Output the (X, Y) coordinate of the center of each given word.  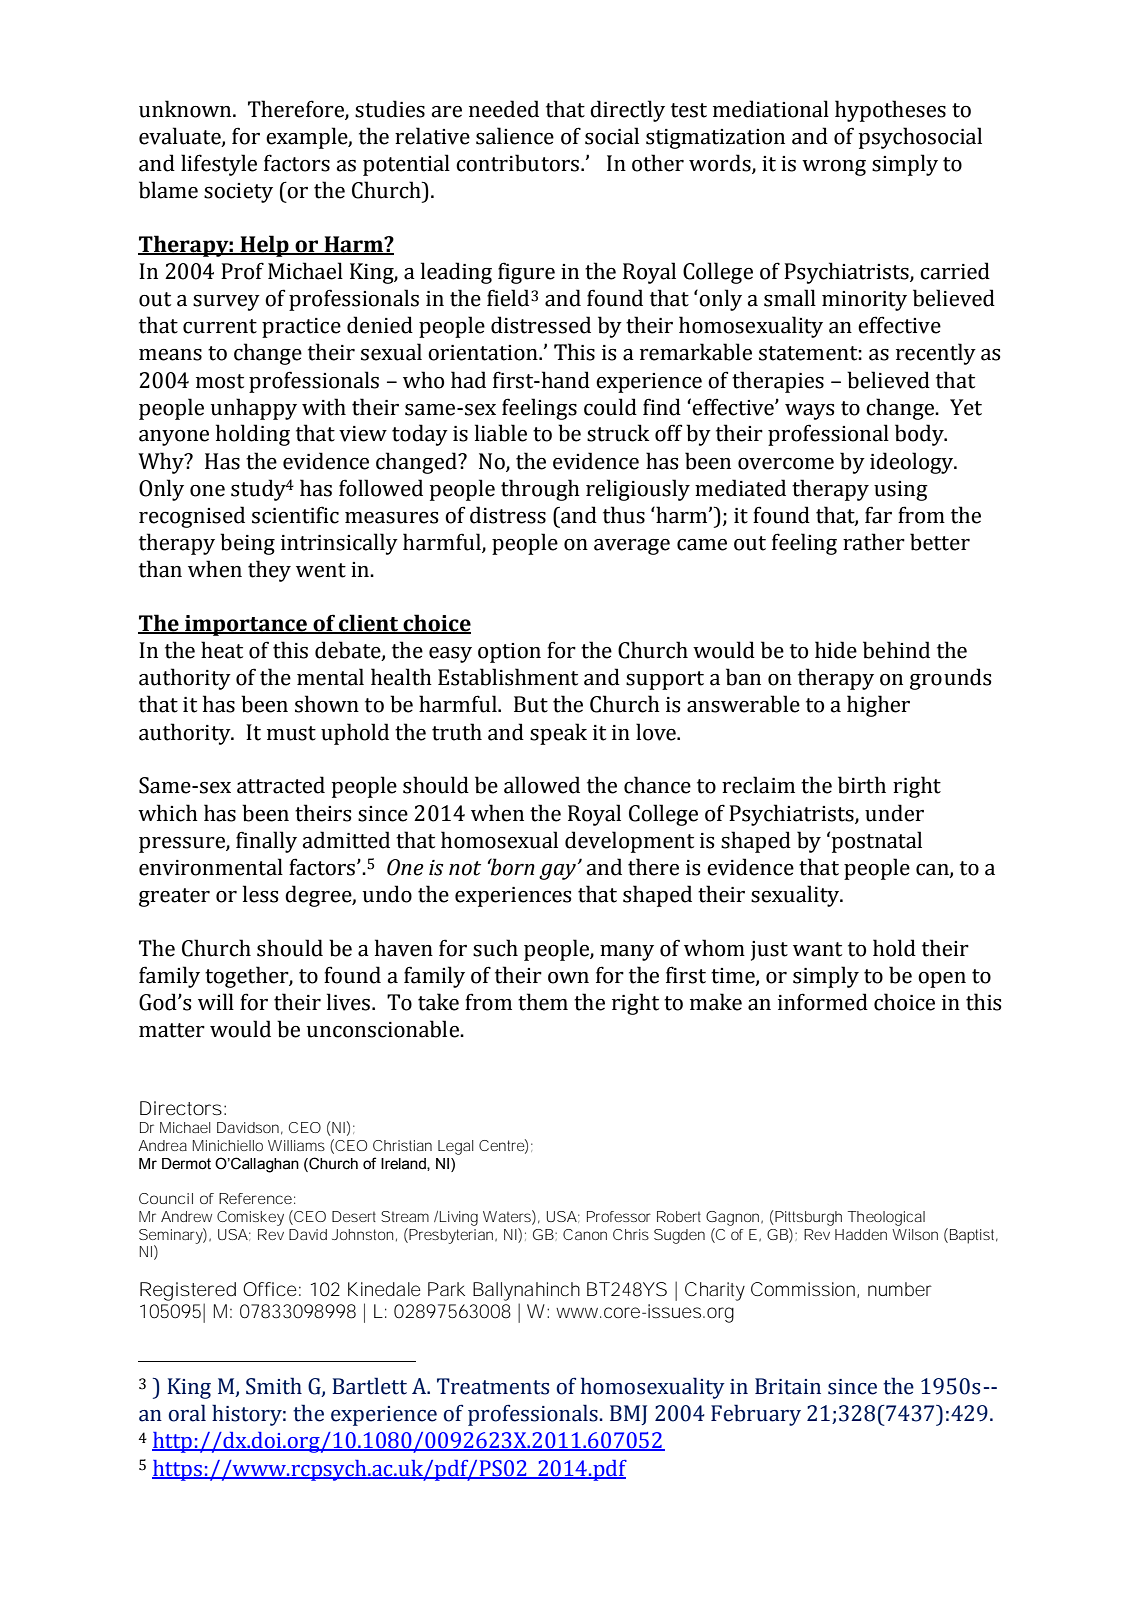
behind (896, 650)
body (920, 435)
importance (246, 625)
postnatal (877, 842)
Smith (274, 1386)
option (509, 653)
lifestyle (219, 165)
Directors (181, 1108)
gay (559, 871)
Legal (455, 1147)
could (610, 407)
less (260, 894)
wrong (834, 168)
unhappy (254, 409)
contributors (517, 163)
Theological (886, 1218)
